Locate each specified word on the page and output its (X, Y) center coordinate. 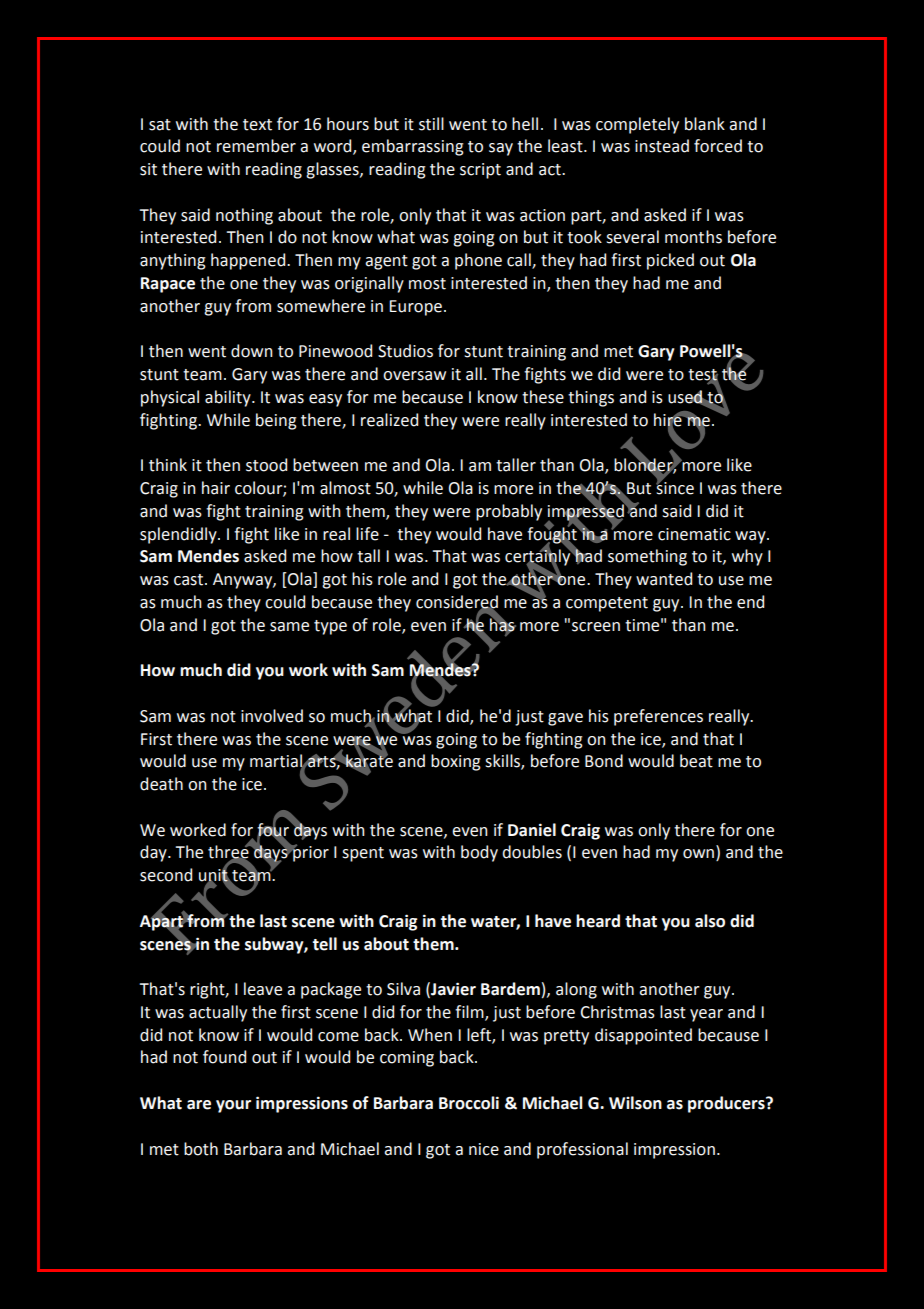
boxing (456, 762)
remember (256, 146)
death (161, 784)
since (675, 487)
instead (662, 146)
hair (216, 488)
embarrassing (413, 147)
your (233, 1106)
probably (509, 512)
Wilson (635, 1103)
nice (484, 1149)
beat (696, 761)
